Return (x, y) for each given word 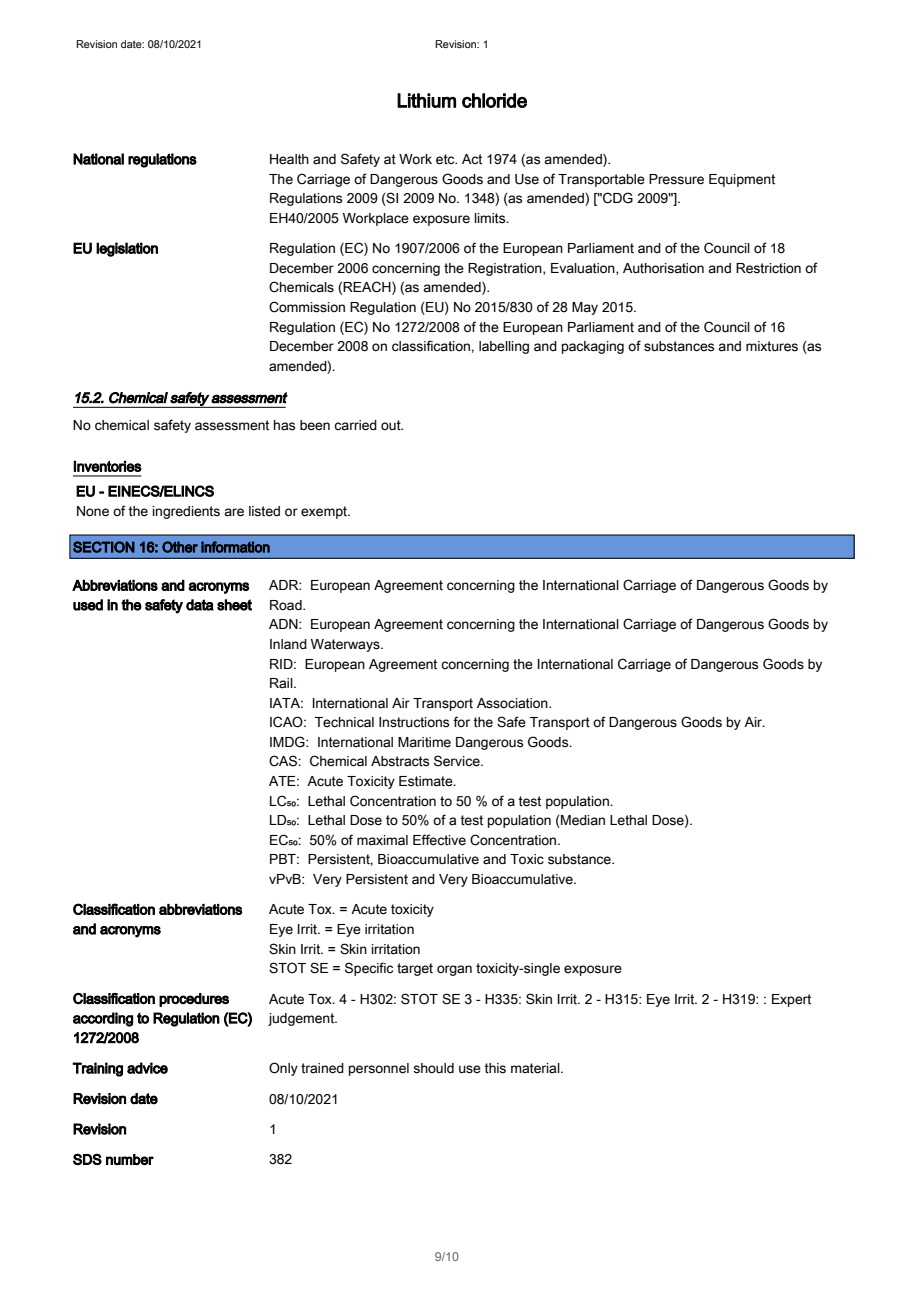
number (130, 1159)
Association (513, 703)
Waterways (346, 645)
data (200, 605)
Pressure (676, 179)
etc (446, 159)
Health (289, 159)
